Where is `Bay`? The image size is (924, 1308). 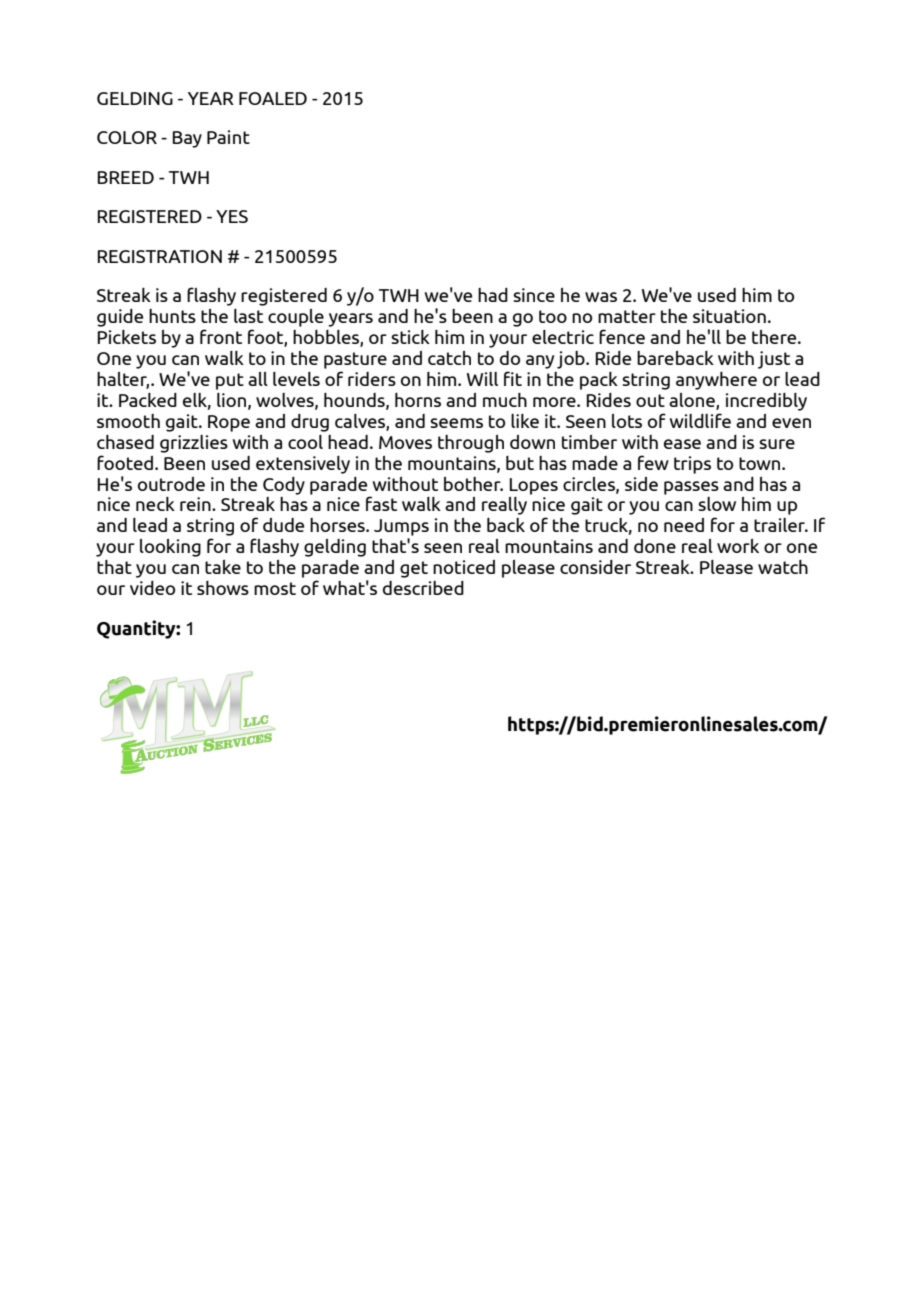
Bay is located at coordinates (187, 139).
